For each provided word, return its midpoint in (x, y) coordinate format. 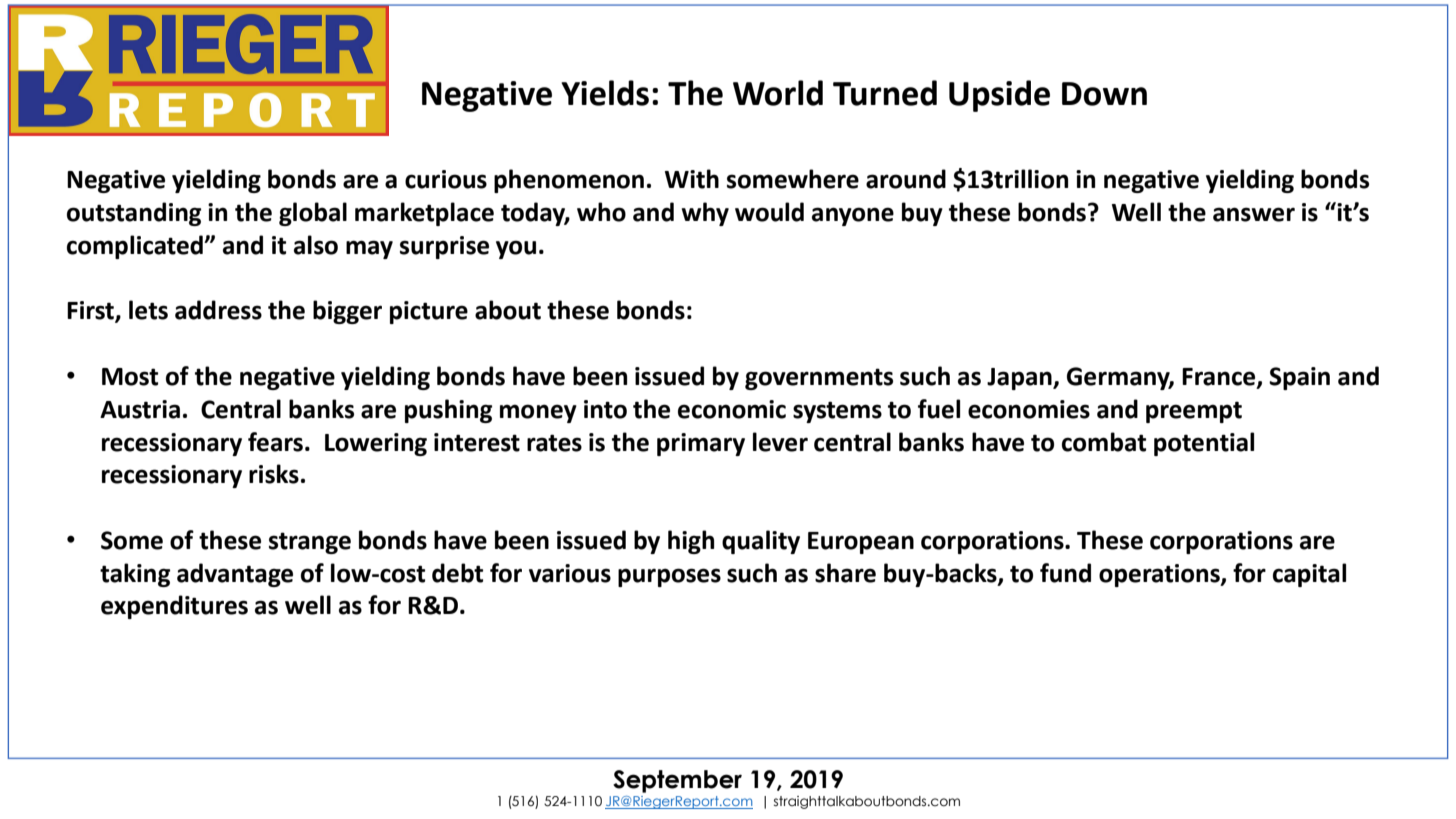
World (778, 93)
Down (1104, 94)
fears (275, 442)
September (677, 781)
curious (446, 179)
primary (701, 444)
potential (1204, 444)
